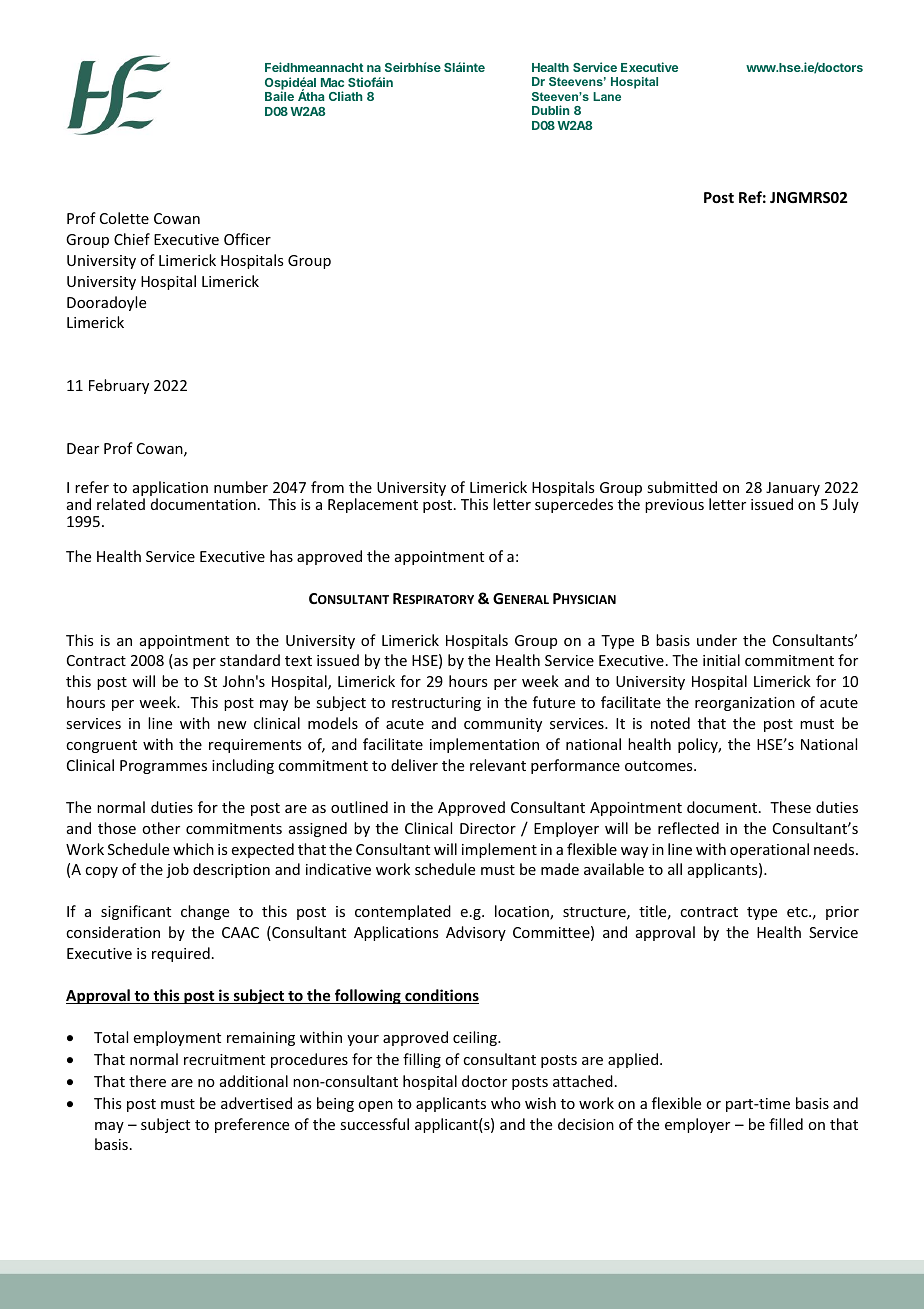  I want to click on Colette, so click(124, 218).
